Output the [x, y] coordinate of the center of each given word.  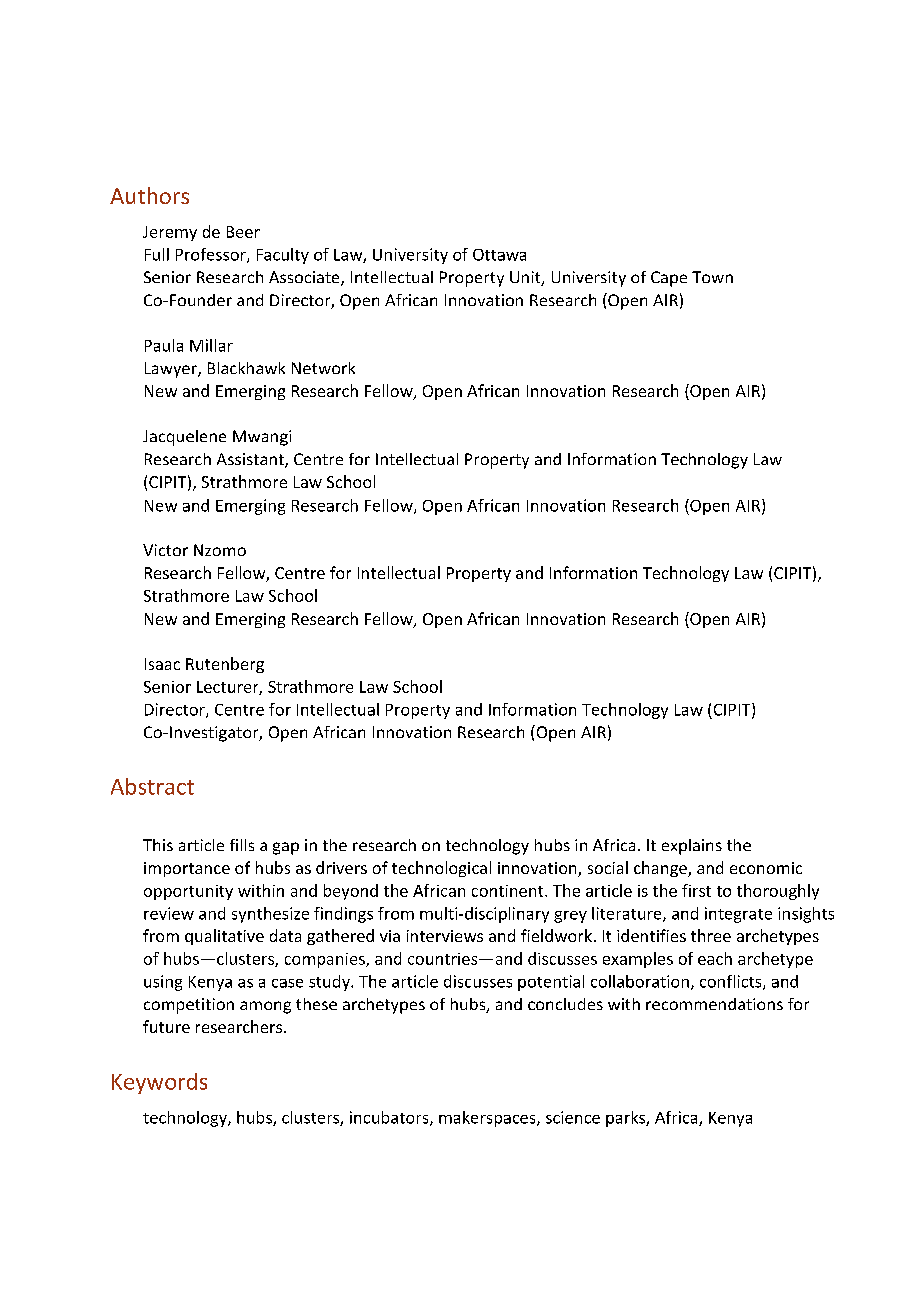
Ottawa [499, 255]
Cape [669, 279]
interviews [445, 936]
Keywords [159, 1083]
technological [441, 869]
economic [766, 868]
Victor [165, 550]
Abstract [152, 786]
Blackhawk [246, 368]
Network [323, 368]
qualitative [224, 937]
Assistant [251, 460]
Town [712, 277]
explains [692, 847]
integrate [738, 915]
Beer [243, 232]
